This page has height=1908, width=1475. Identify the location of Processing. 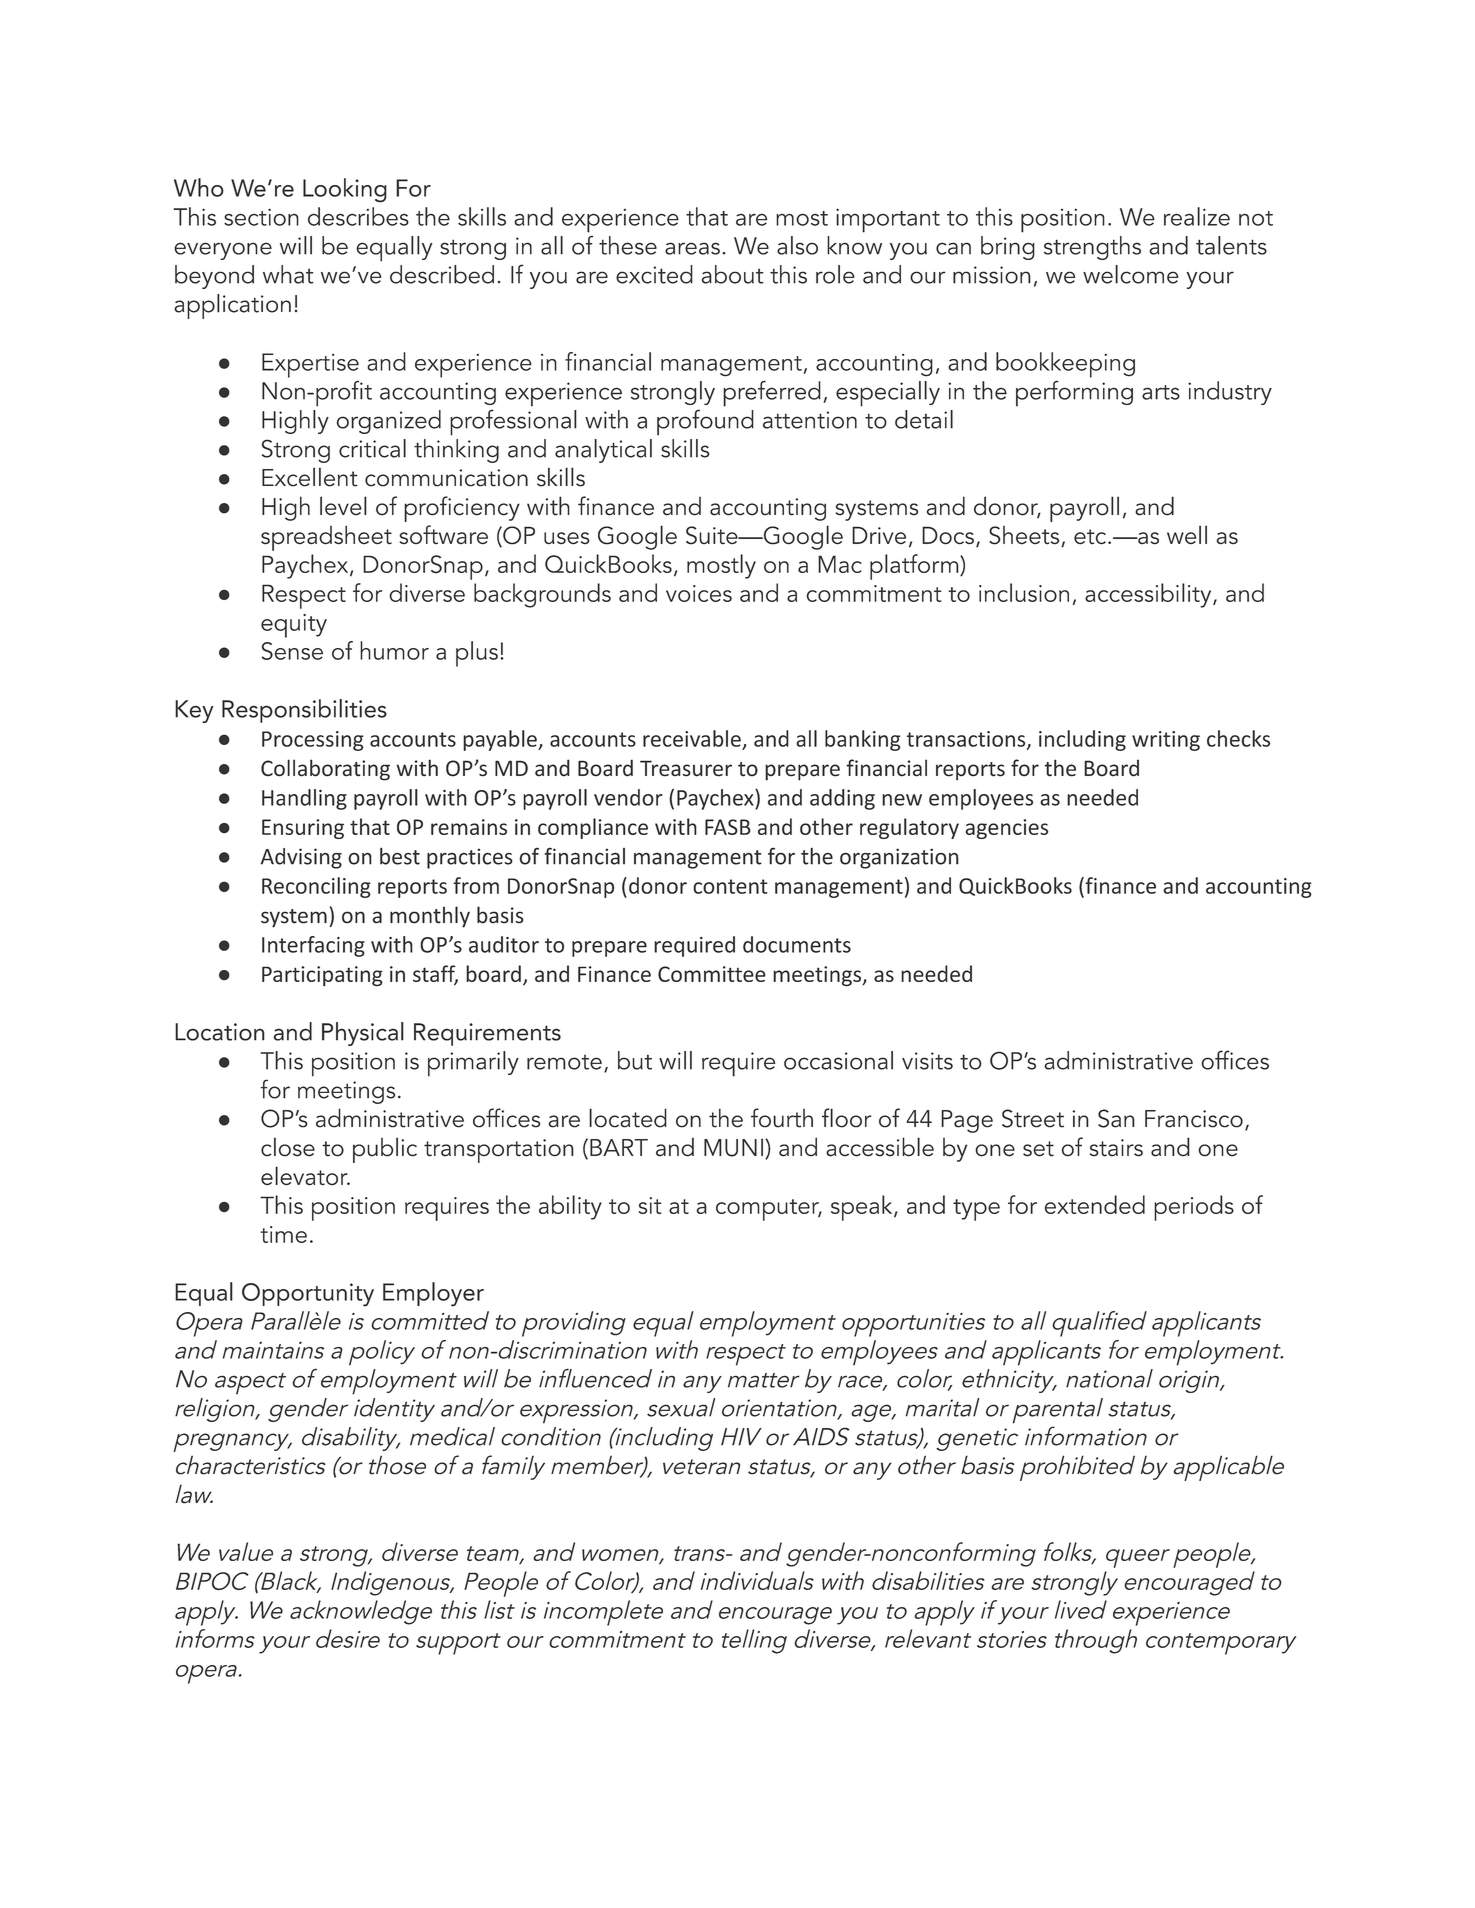
(313, 741).
